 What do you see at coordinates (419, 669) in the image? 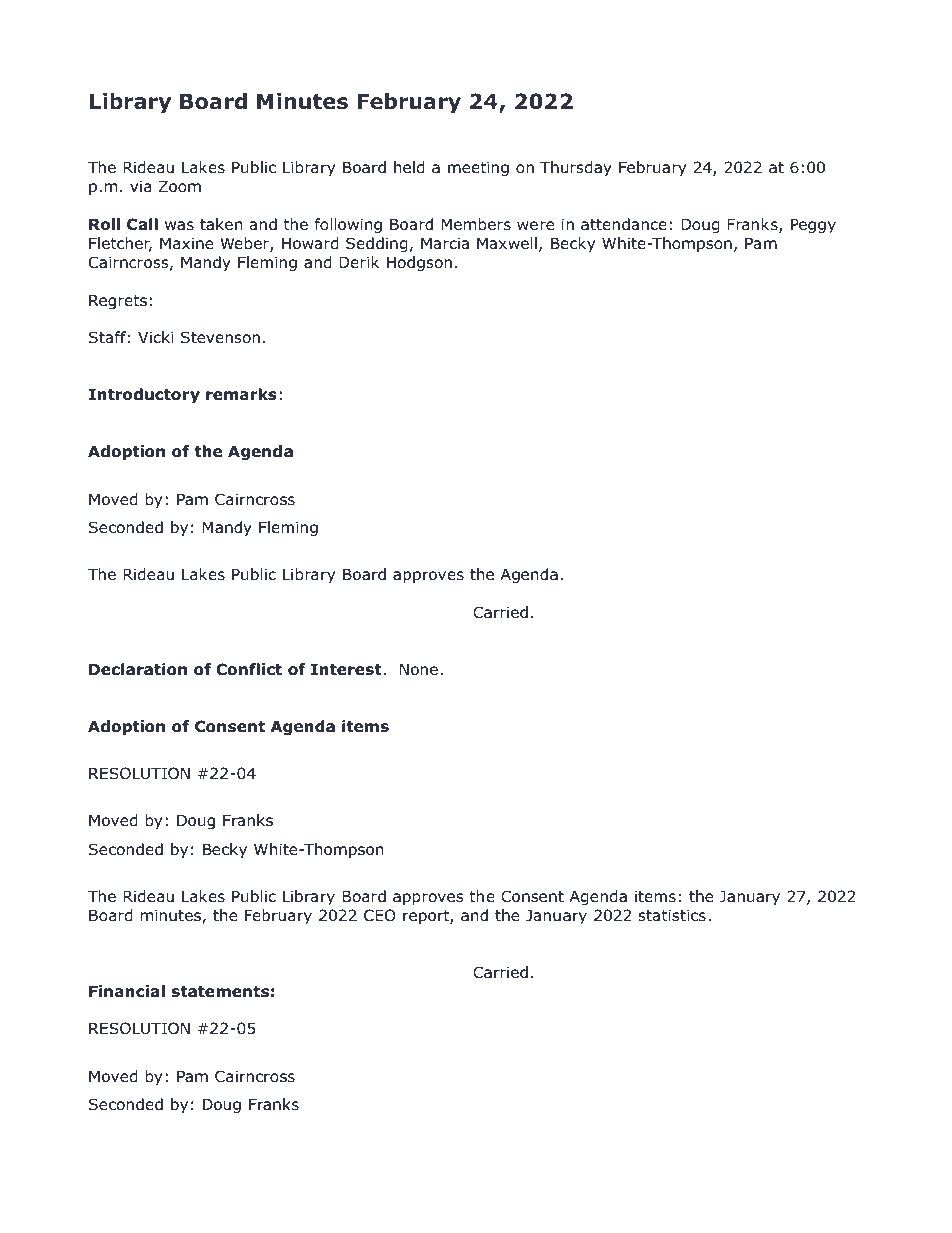
I see `None` at bounding box center [419, 669].
